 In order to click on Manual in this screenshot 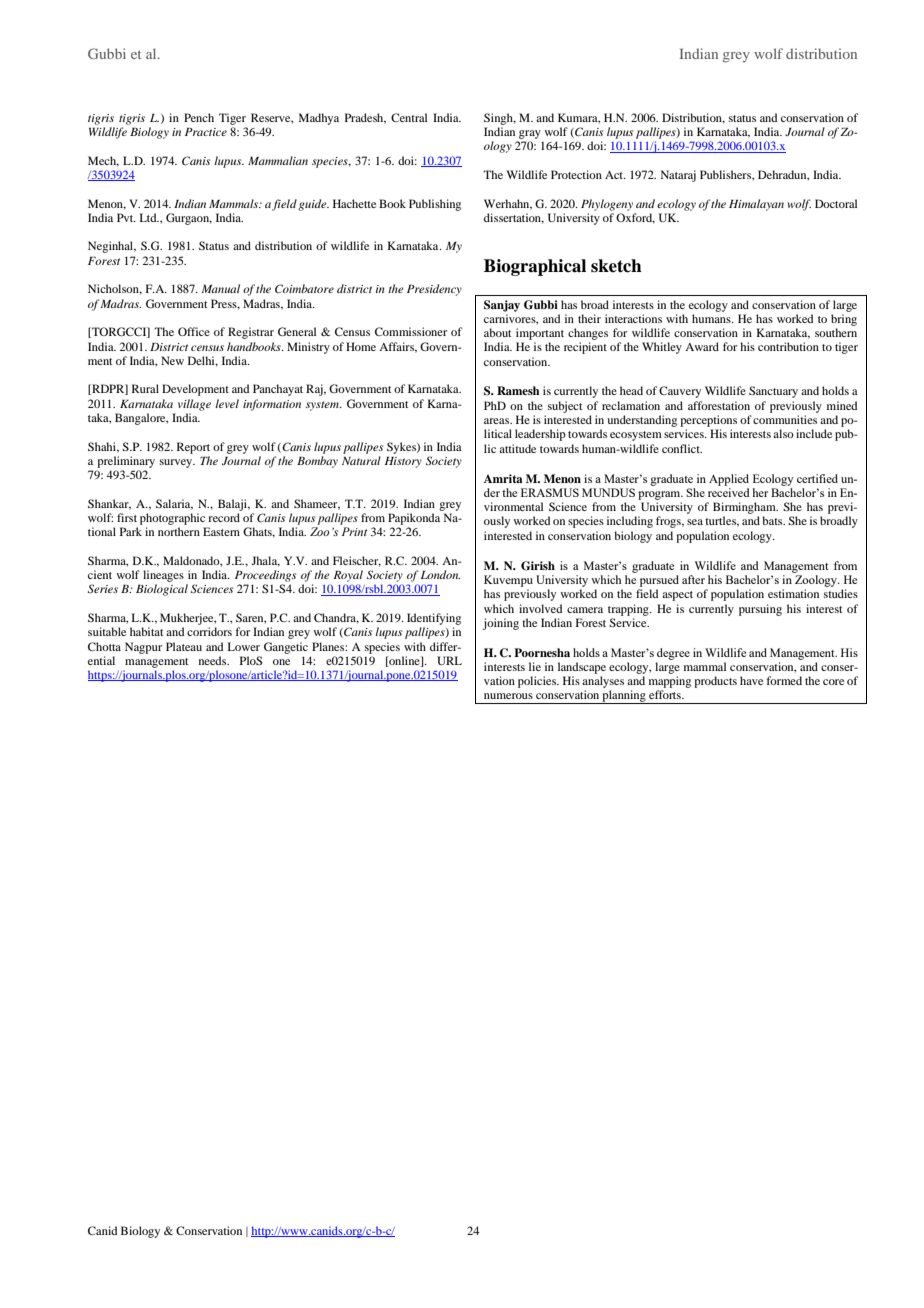, I will do `click(220, 288)`.
